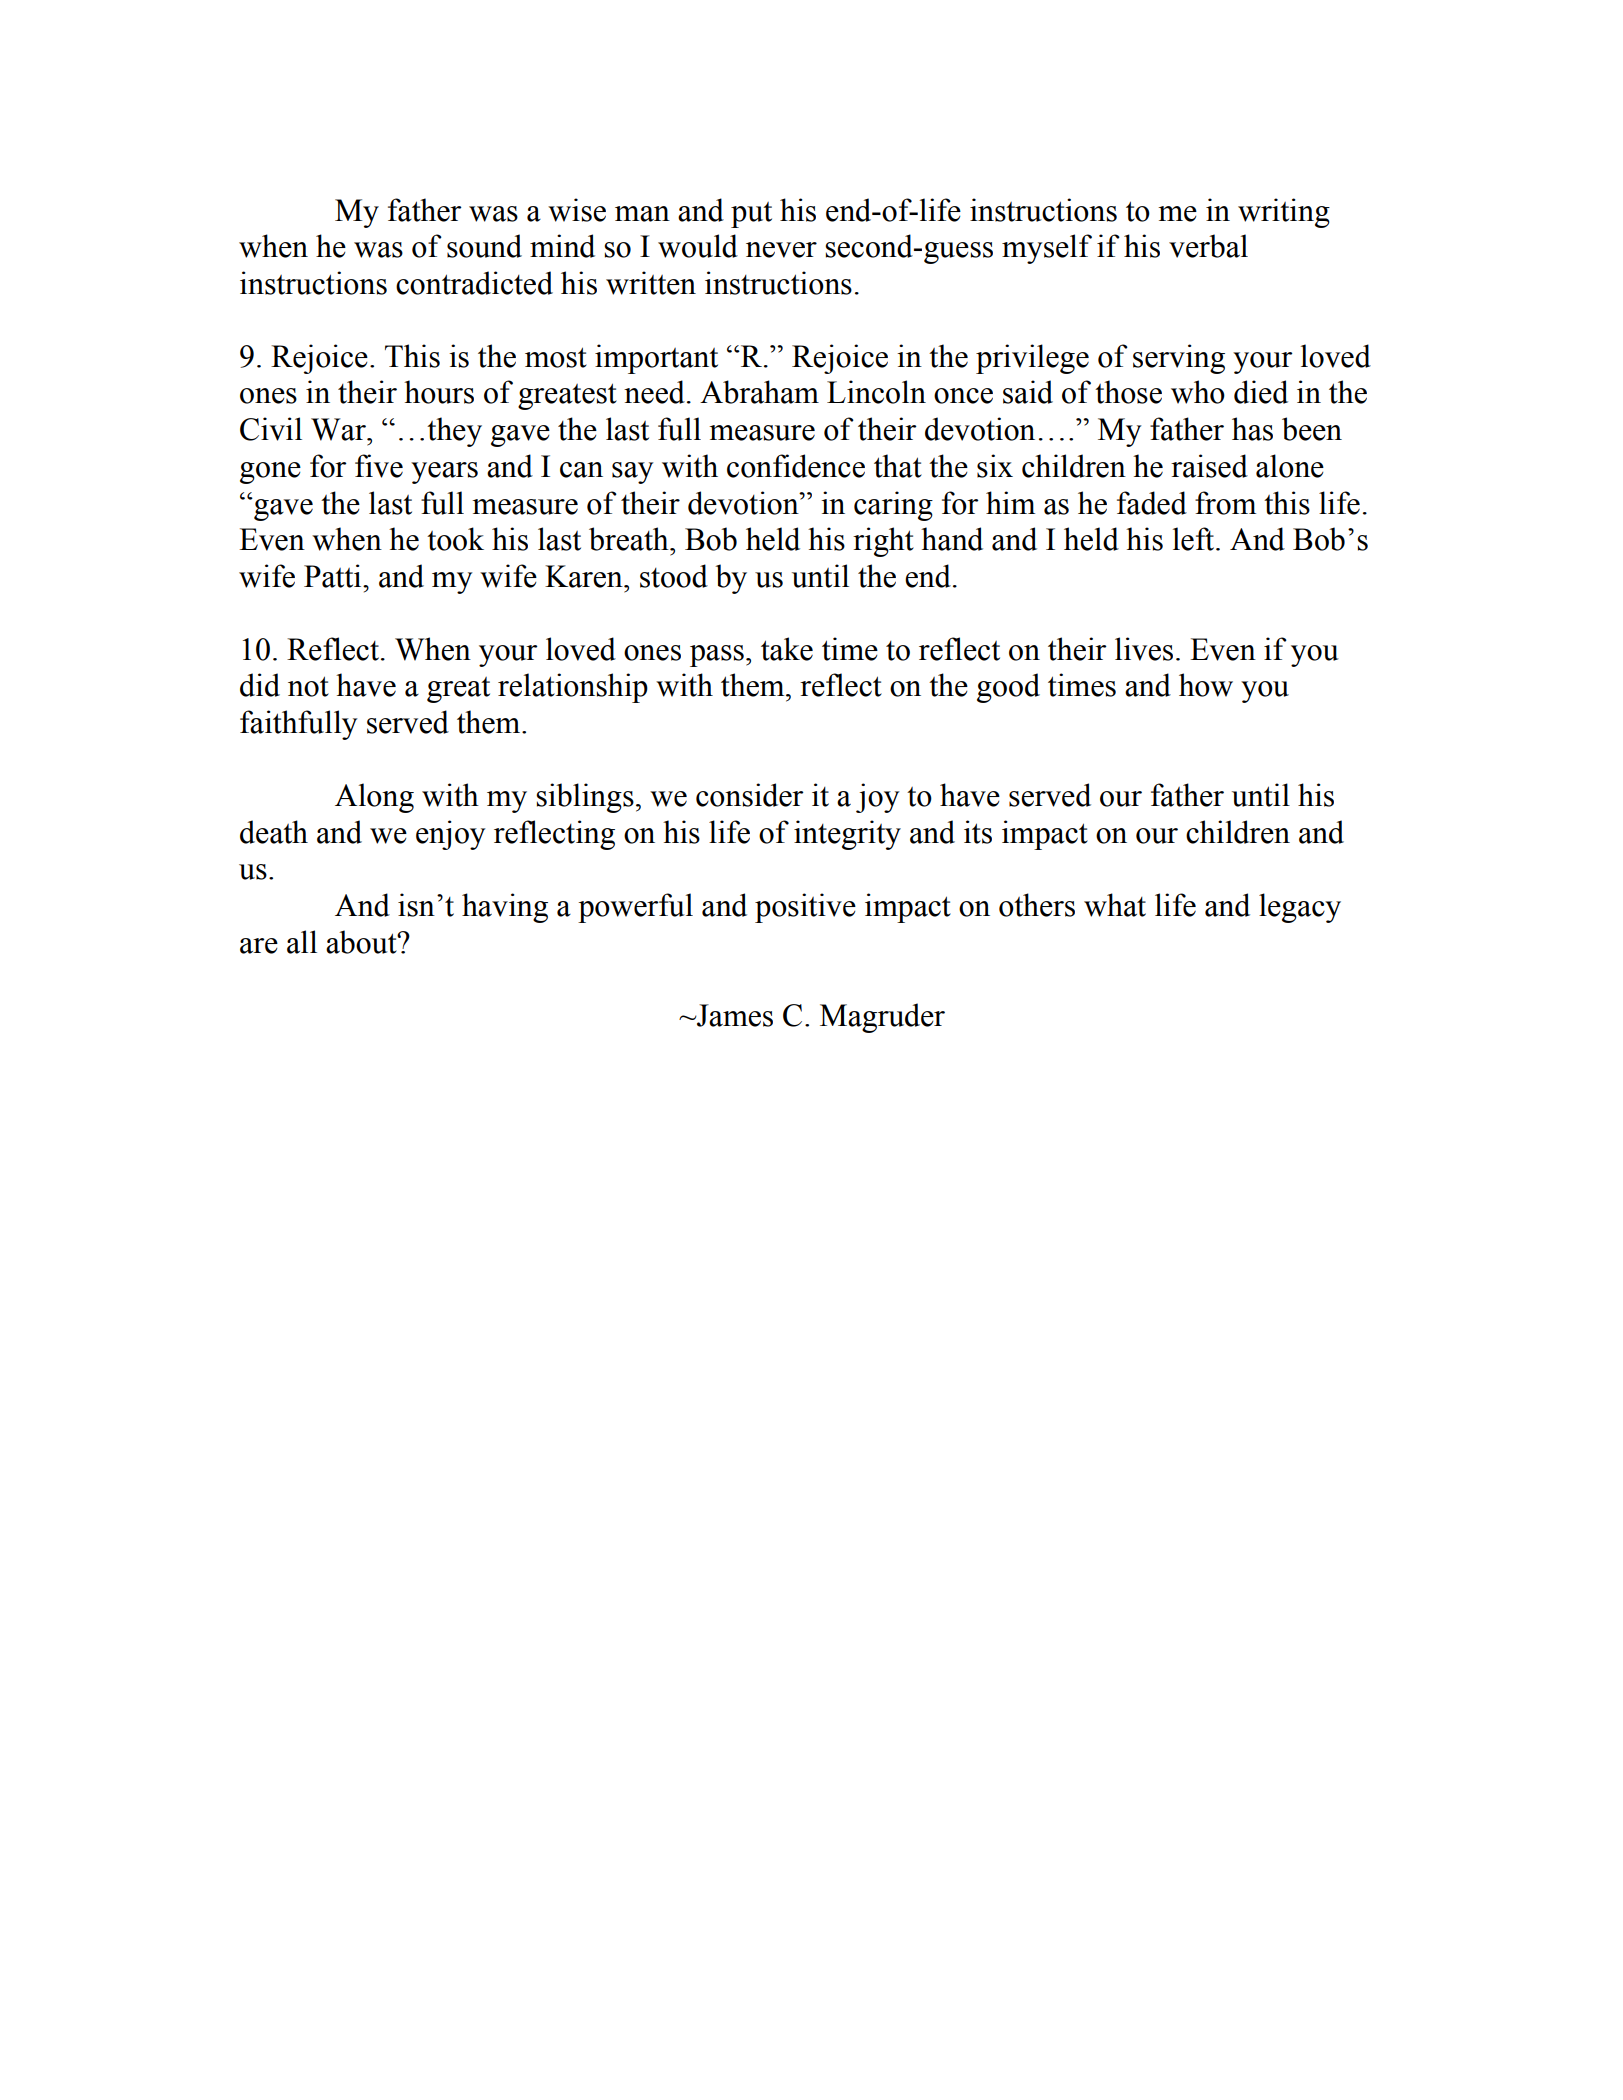 The width and height of the screenshot is (1623, 2100). What do you see at coordinates (374, 798) in the screenshot?
I see `Along` at bounding box center [374, 798].
